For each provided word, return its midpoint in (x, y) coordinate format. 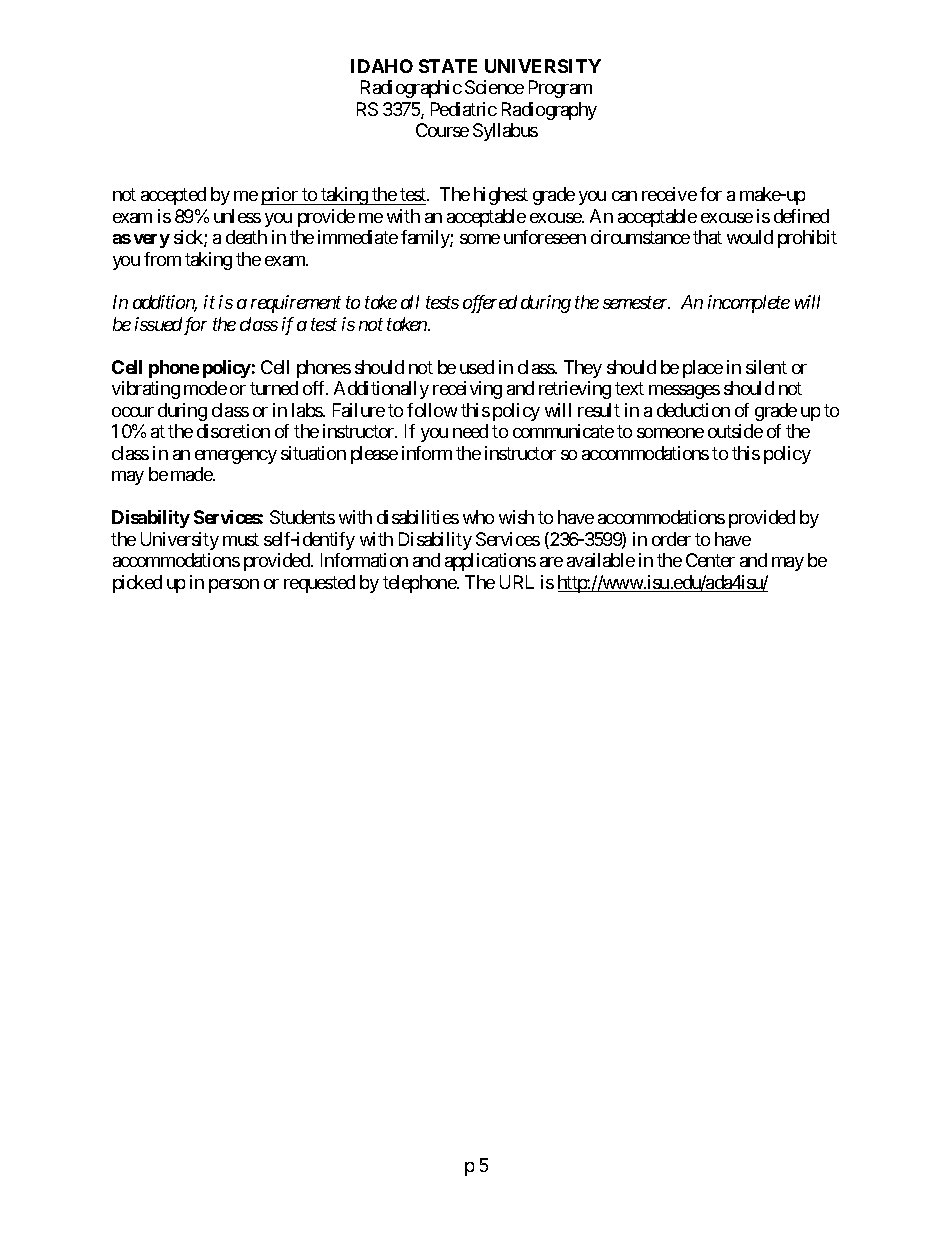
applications (490, 562)
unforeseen (545, 237)
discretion (233, 431)
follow (432, 410)
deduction (693, 410)
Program (560, 89)
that (707, 237)
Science (494, 87)
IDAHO (382, 66)
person (234, 586)
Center (710, 560)
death (246, 237)
